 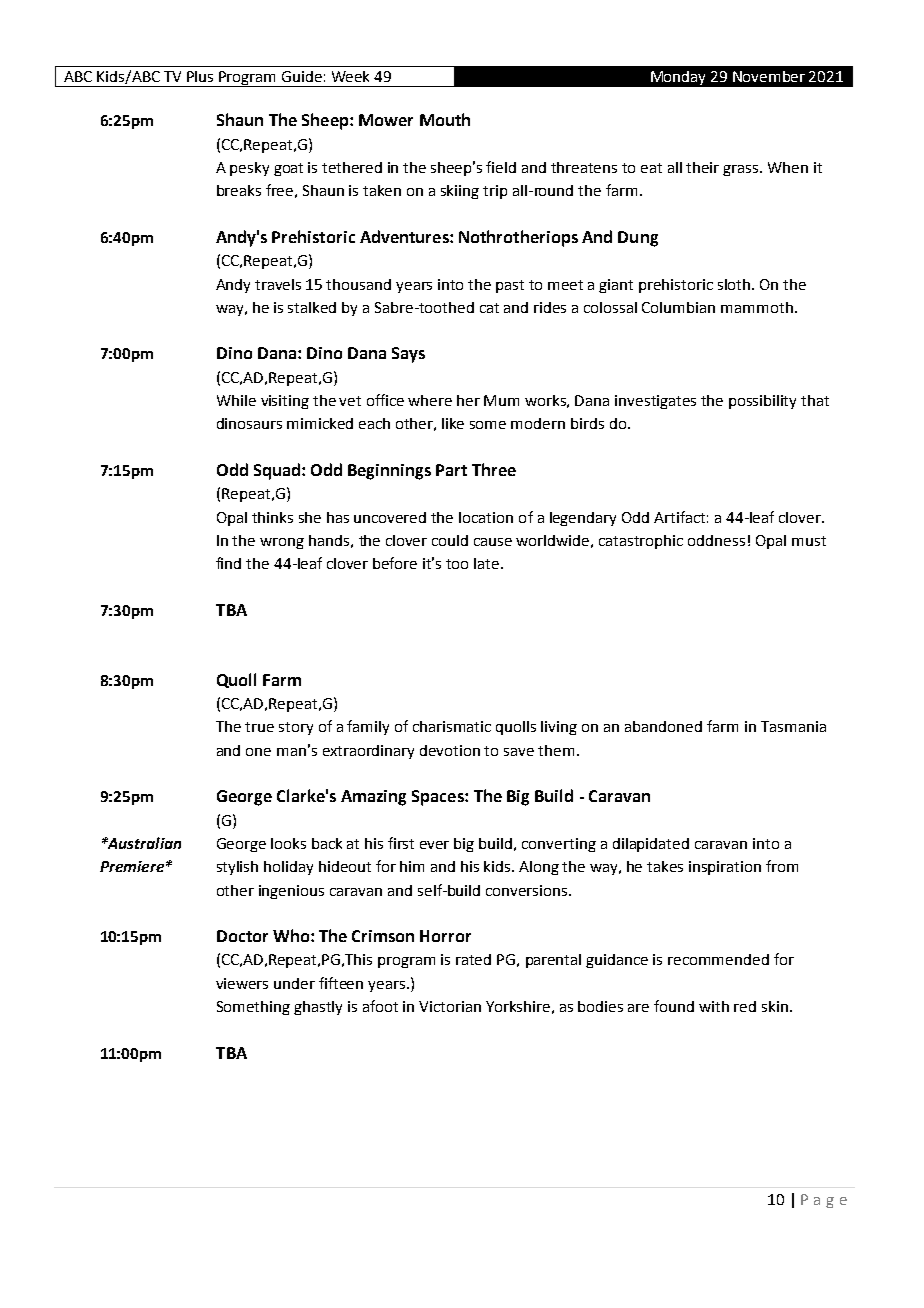 What do you see at coordinates (288, 843) in the image?
I see `looks` at bounding box center [288, 843].
